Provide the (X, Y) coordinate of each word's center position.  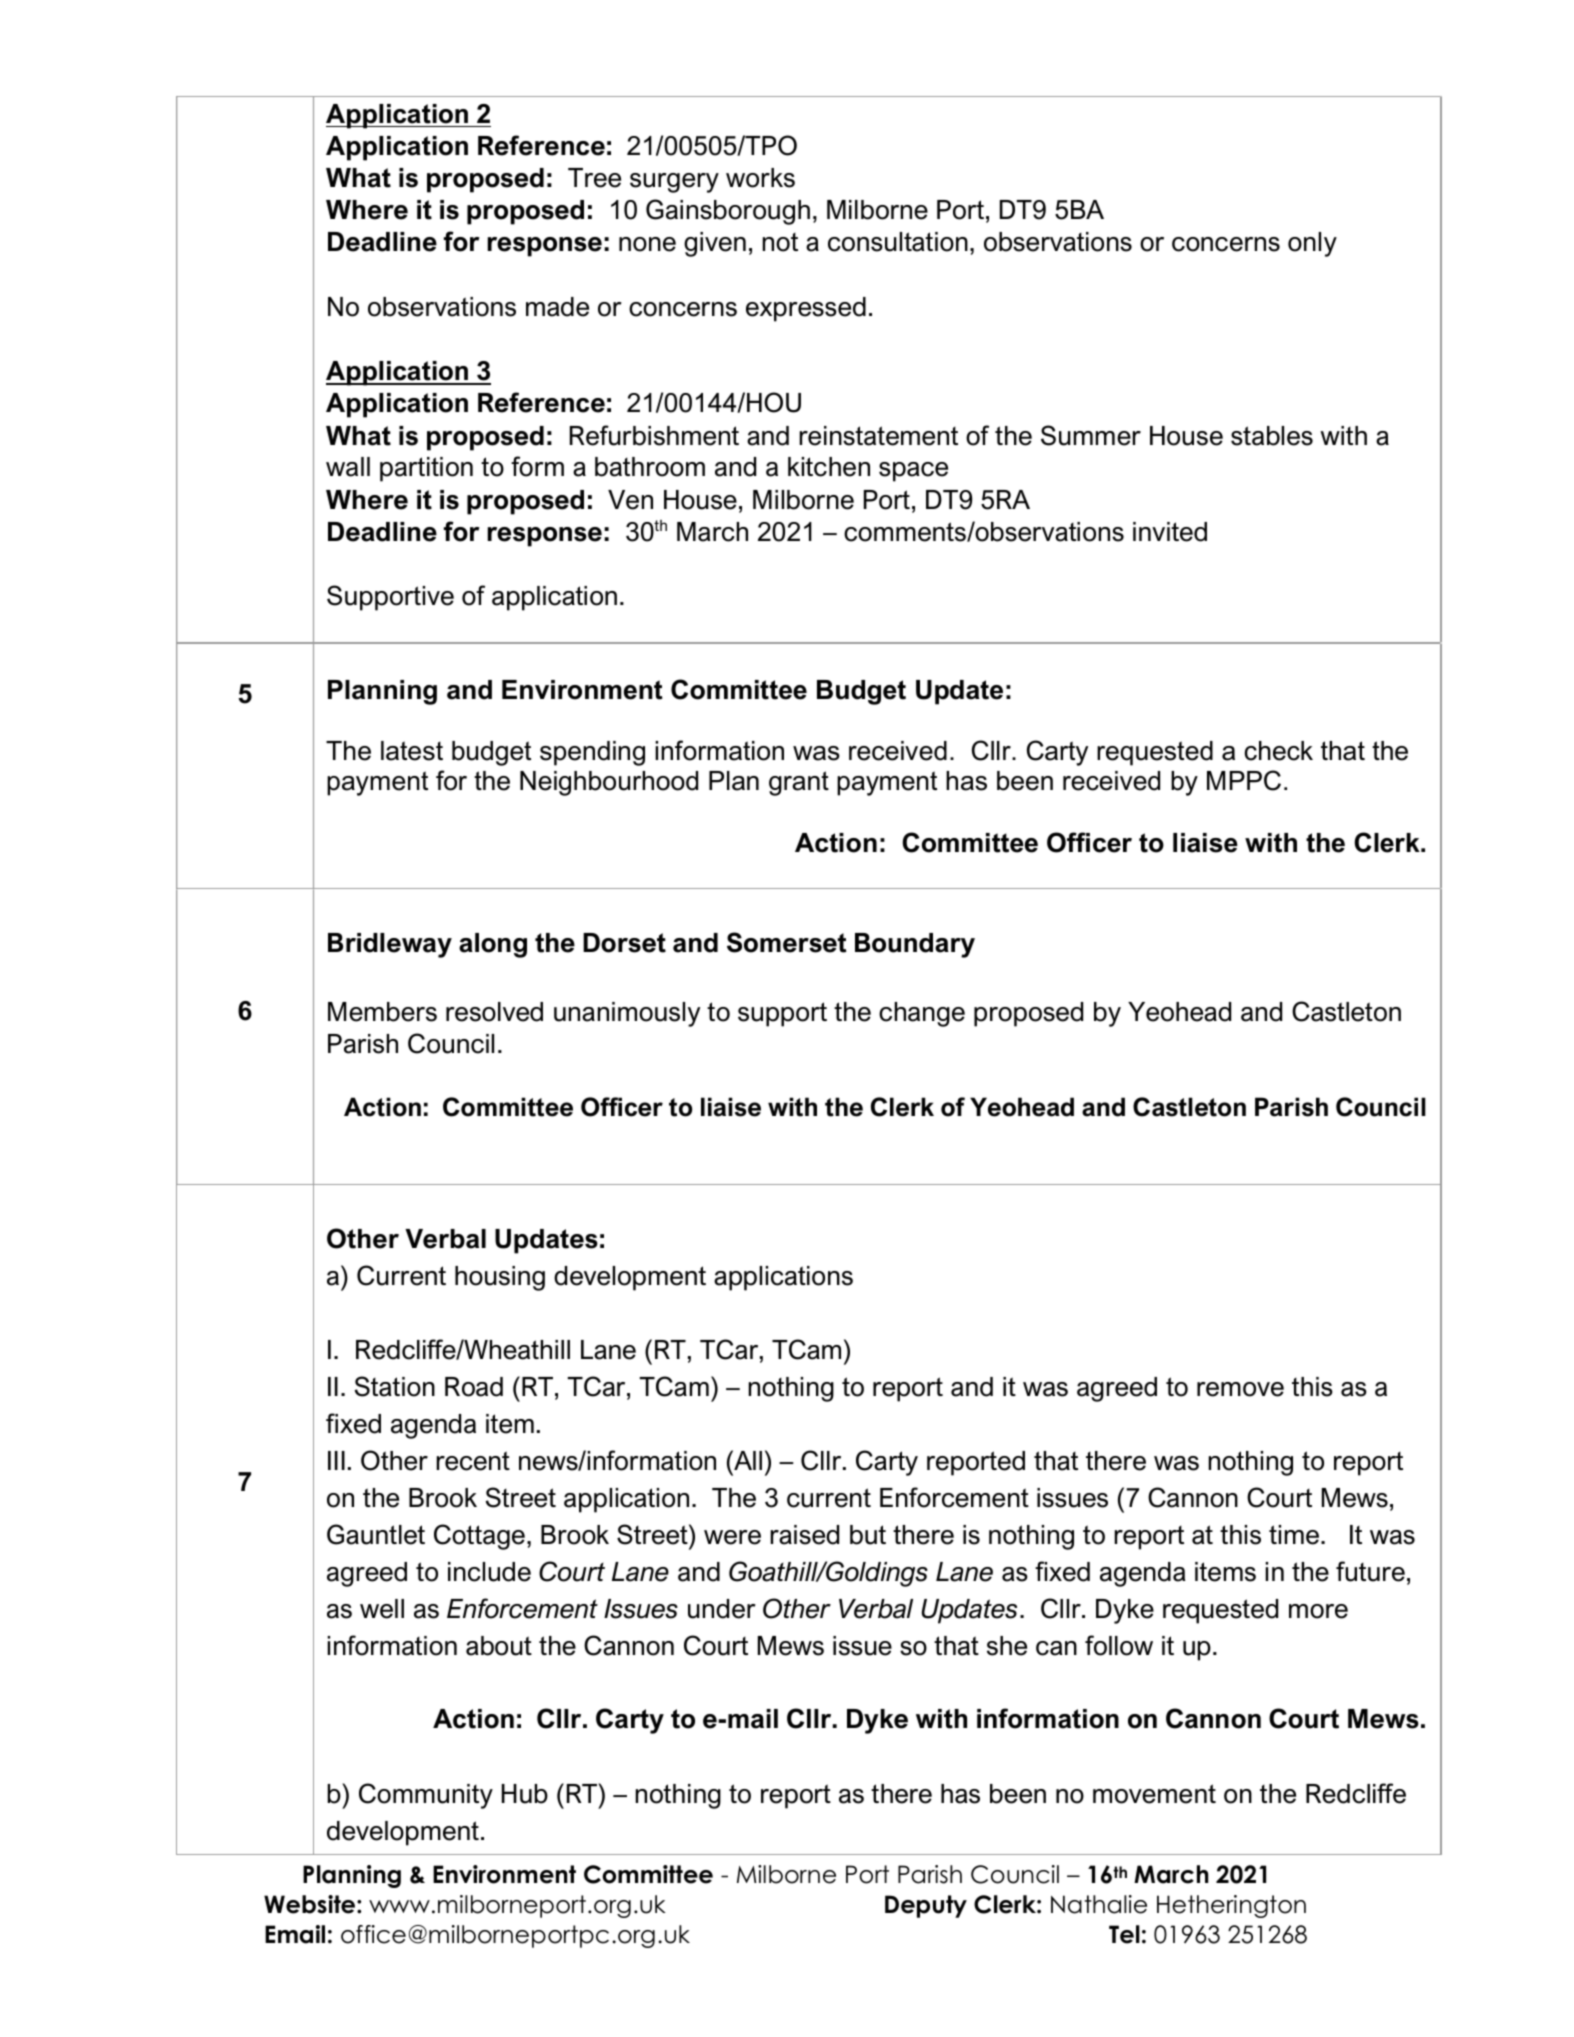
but (868, 1535)
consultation (898, 242)
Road (474, 1387)
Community (426, 1796)
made (557, 307)
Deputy (926, 1906)
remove (1240, 1389)
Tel (1124, 1934)
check (1279, 751)
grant (799, 783)
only (1312, 244)
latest (412, 751)
